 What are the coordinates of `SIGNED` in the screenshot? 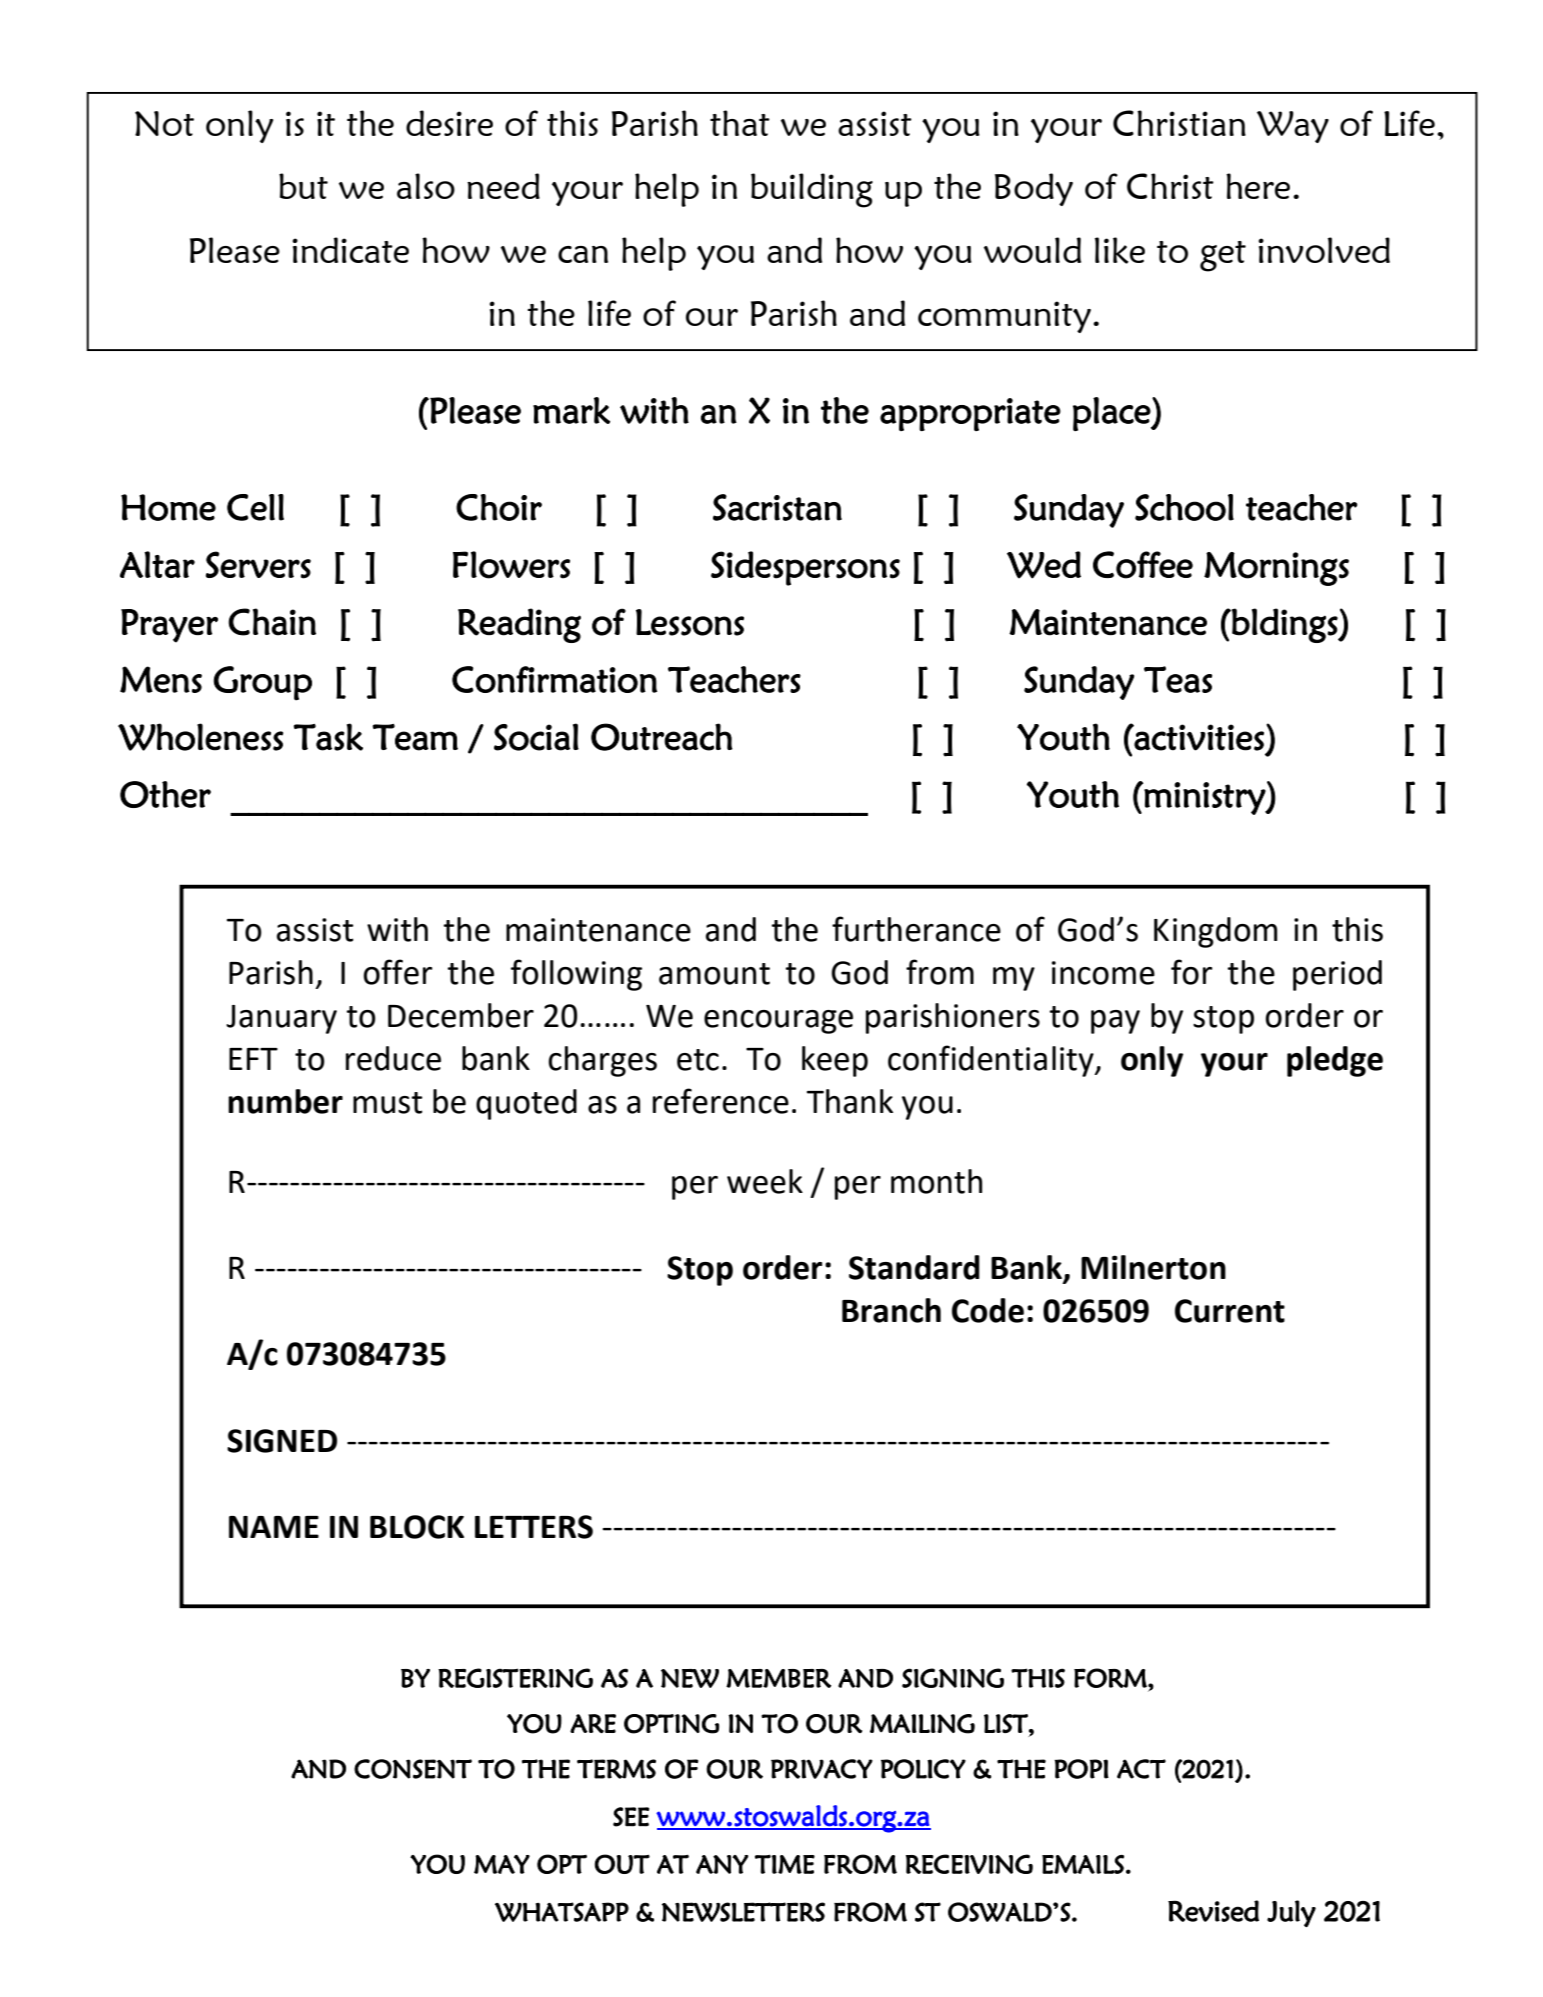 It's located at (282, 1441).
